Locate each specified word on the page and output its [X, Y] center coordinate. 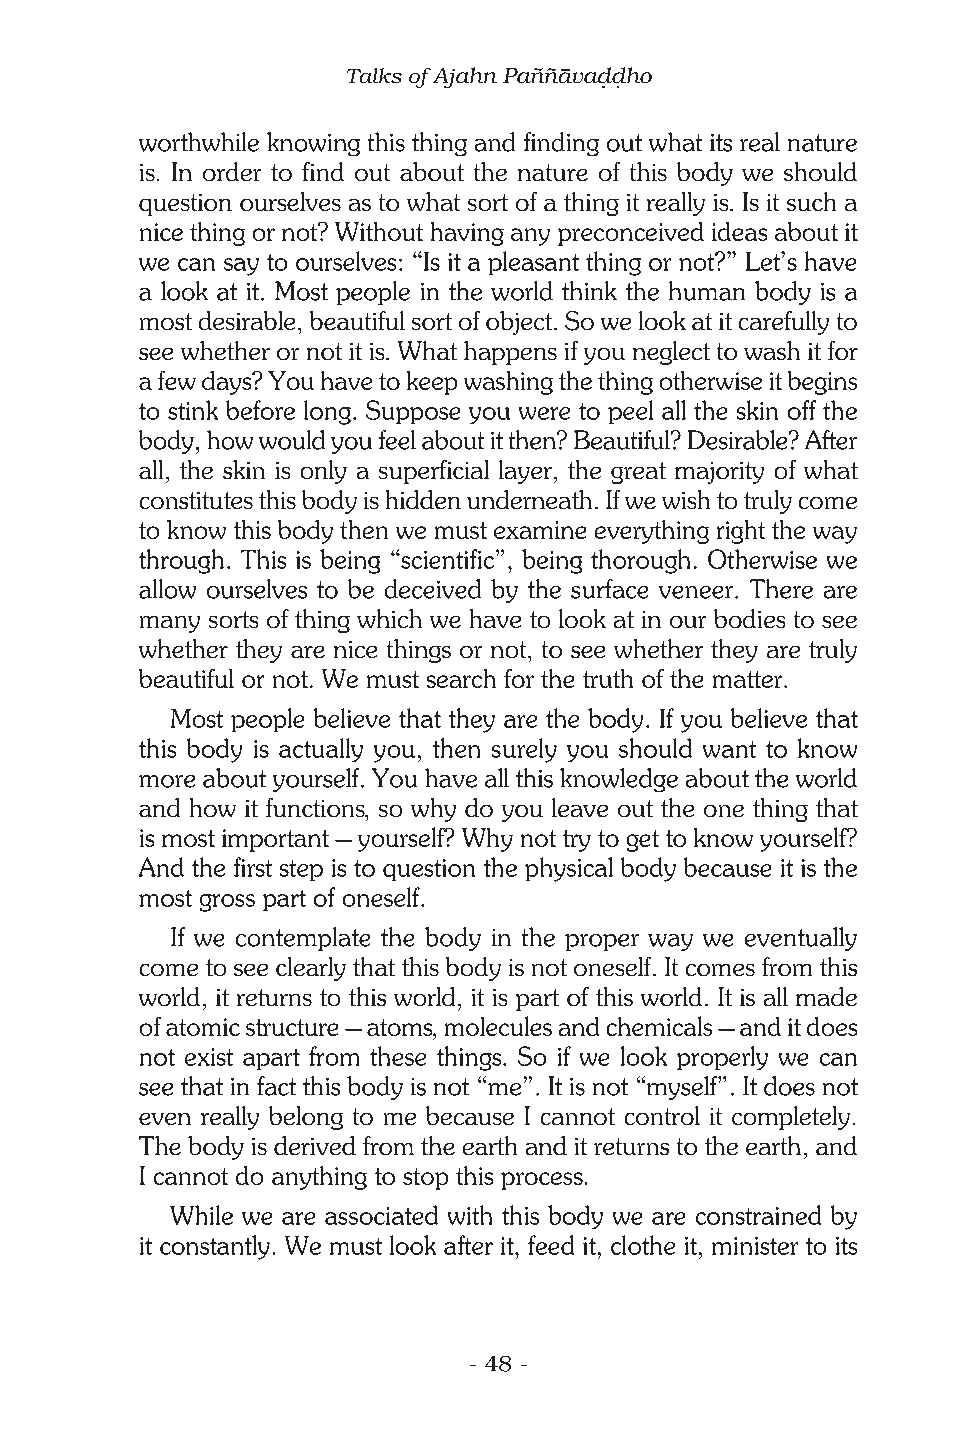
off [802, 410]
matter [749, 679]
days [228, 383]
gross [227, 903]
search [461, 678]
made [826, 996]
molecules [498, 1026]
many [170, 624]
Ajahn [463, 77]
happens [510, 353]
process [542, 1181]
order [232, 171]
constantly [215, 1247]
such [811, 201]
